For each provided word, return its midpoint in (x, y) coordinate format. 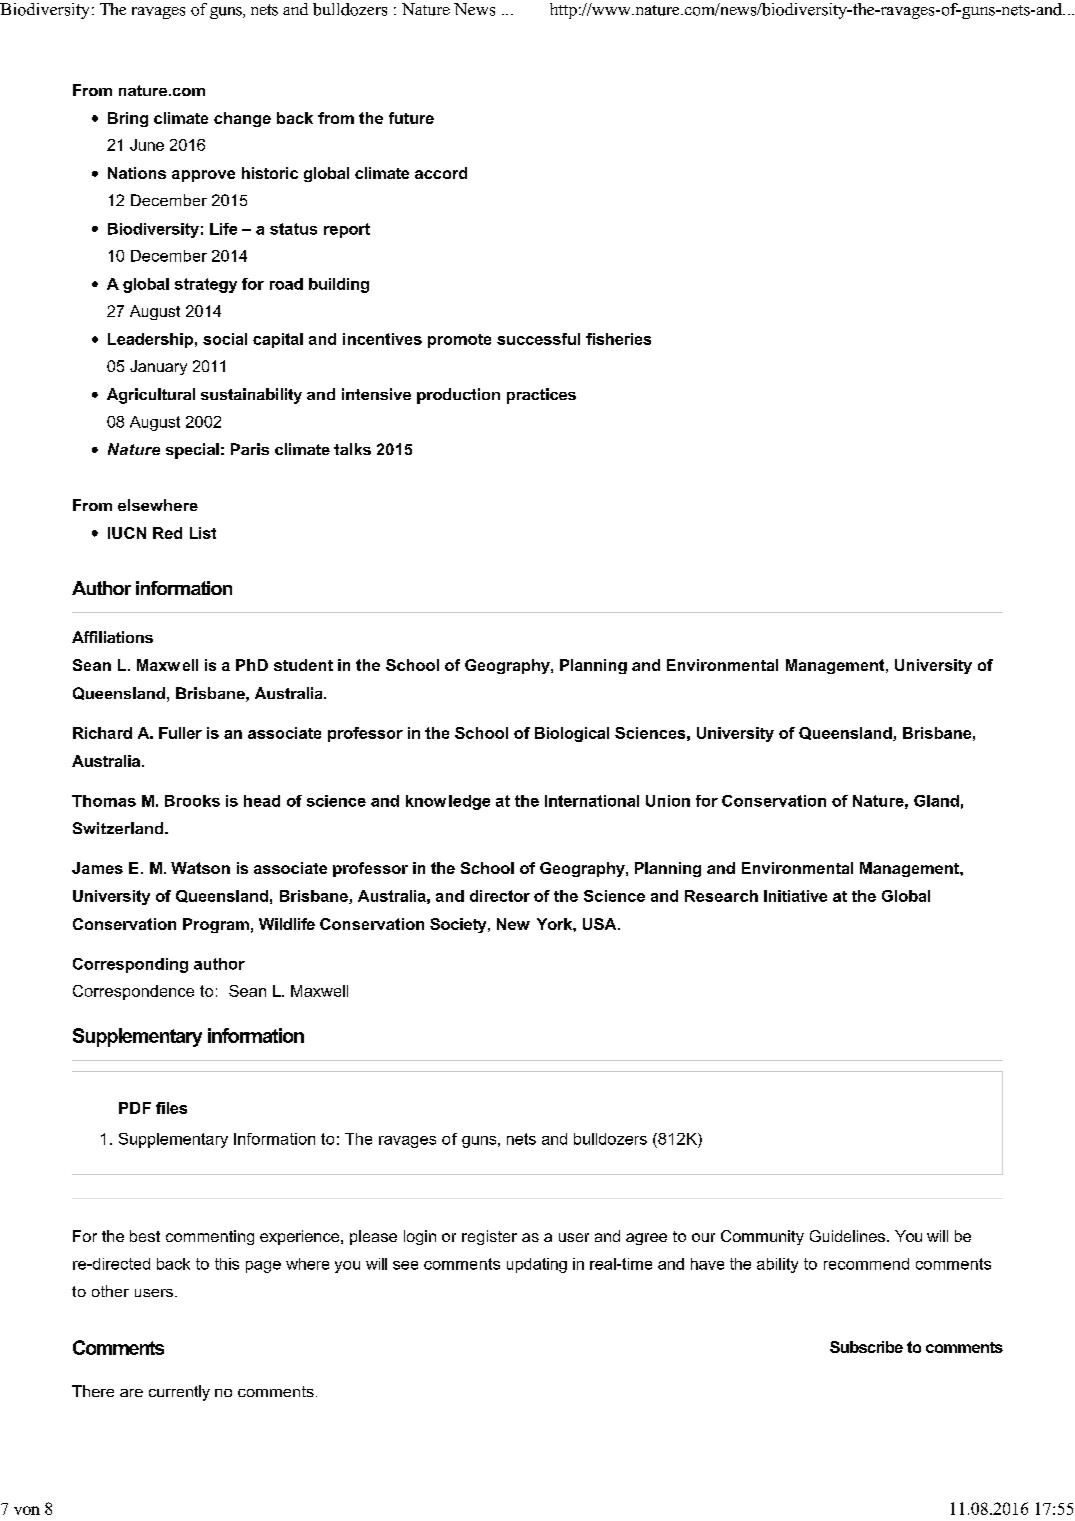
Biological (572, 734)
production (458, 396)
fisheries (618, 339)
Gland (936, 801)
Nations (137, 173)
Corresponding (130, 965)
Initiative (795, 896)
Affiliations (112, 637)
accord (441, 173)
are (131, 1393)
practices (541, 396)
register (489, 1237)
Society (459, 925)
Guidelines (847, 1236)
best (145, 1236)
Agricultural (151, 396)
